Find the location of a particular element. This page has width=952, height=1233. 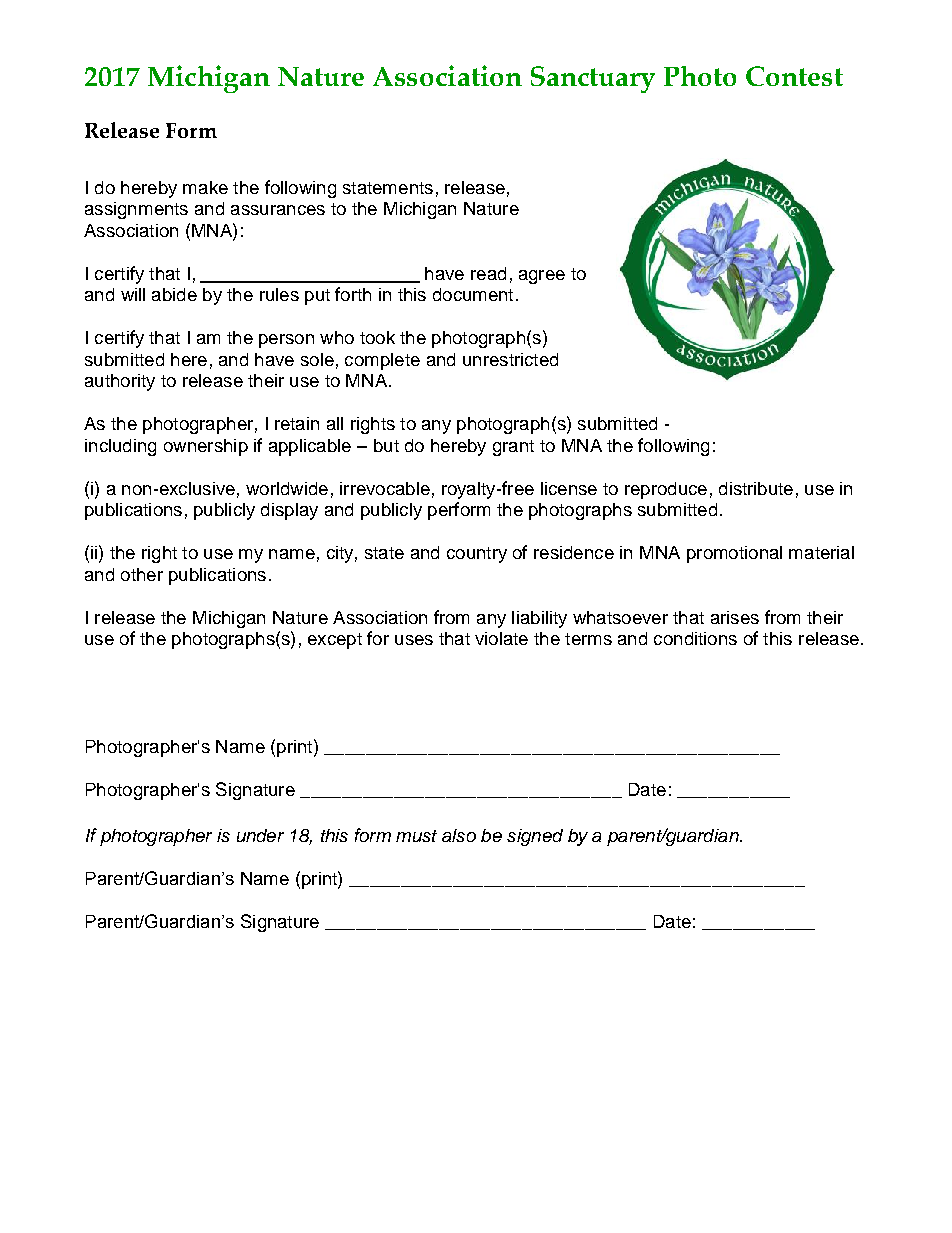

Contest is located at coordinates (794, 76).
